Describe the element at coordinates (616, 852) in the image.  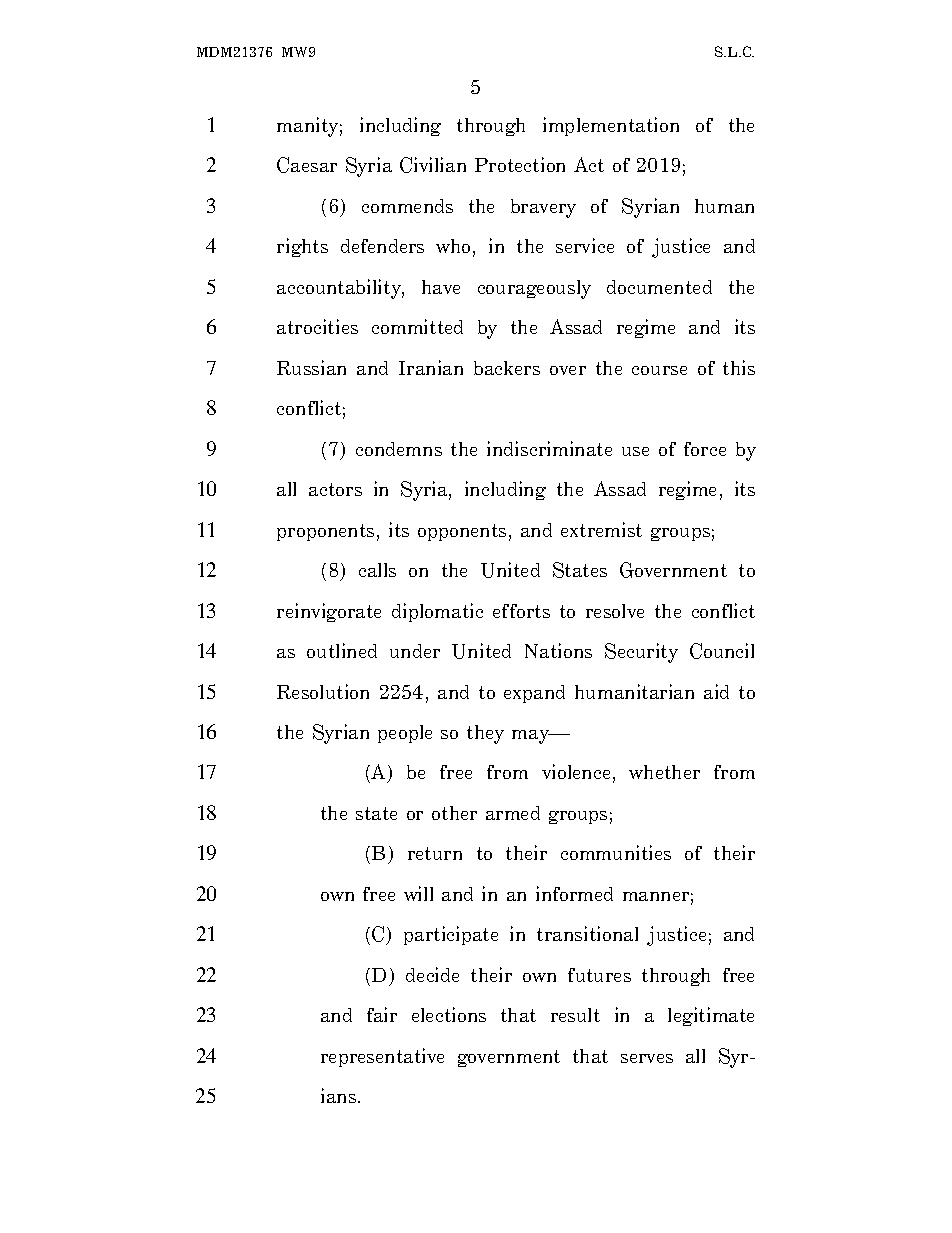
I see `communities` at that location.
